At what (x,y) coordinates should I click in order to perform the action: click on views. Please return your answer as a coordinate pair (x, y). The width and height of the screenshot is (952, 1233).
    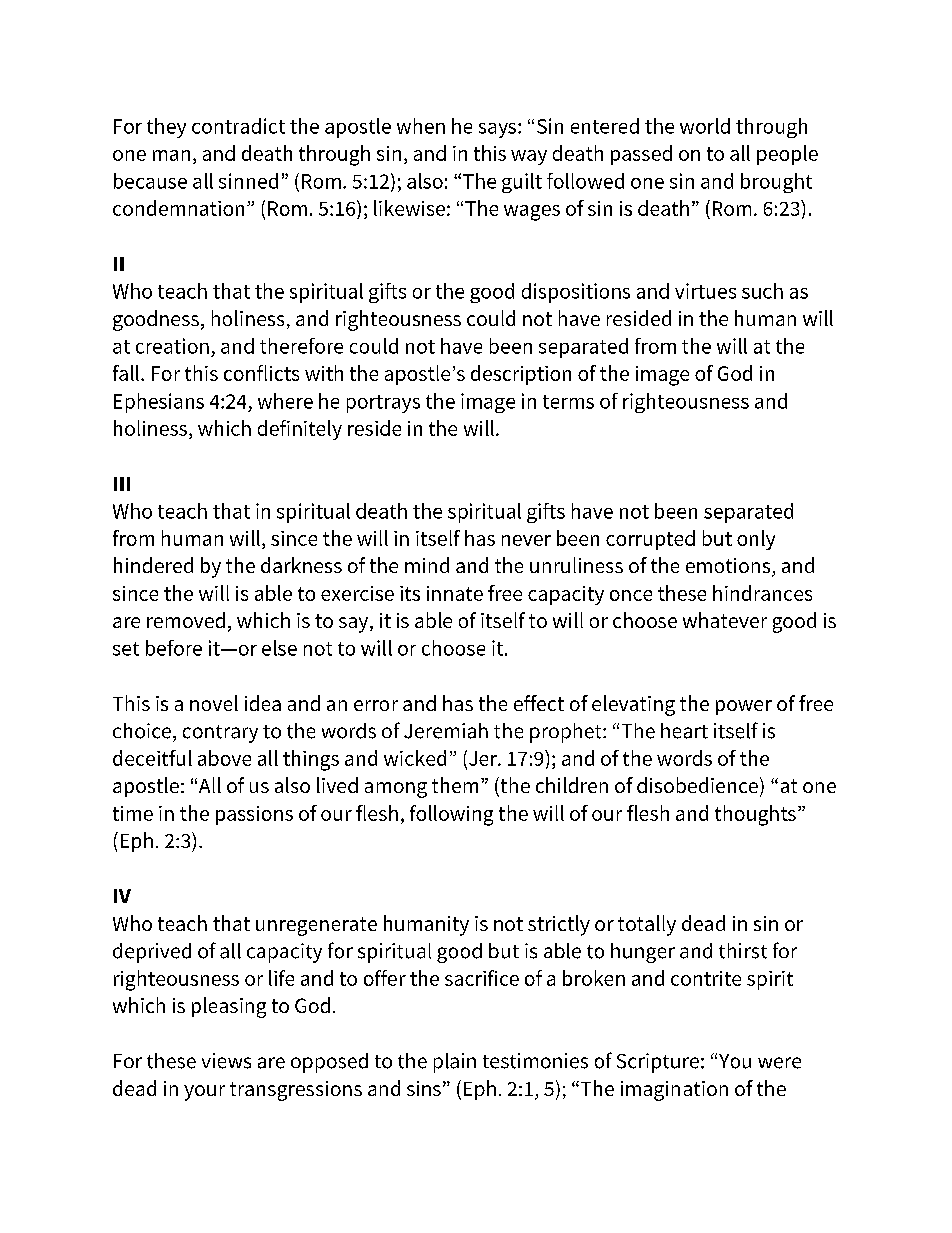
    Looking at the image, I should click on (226, 1061).
